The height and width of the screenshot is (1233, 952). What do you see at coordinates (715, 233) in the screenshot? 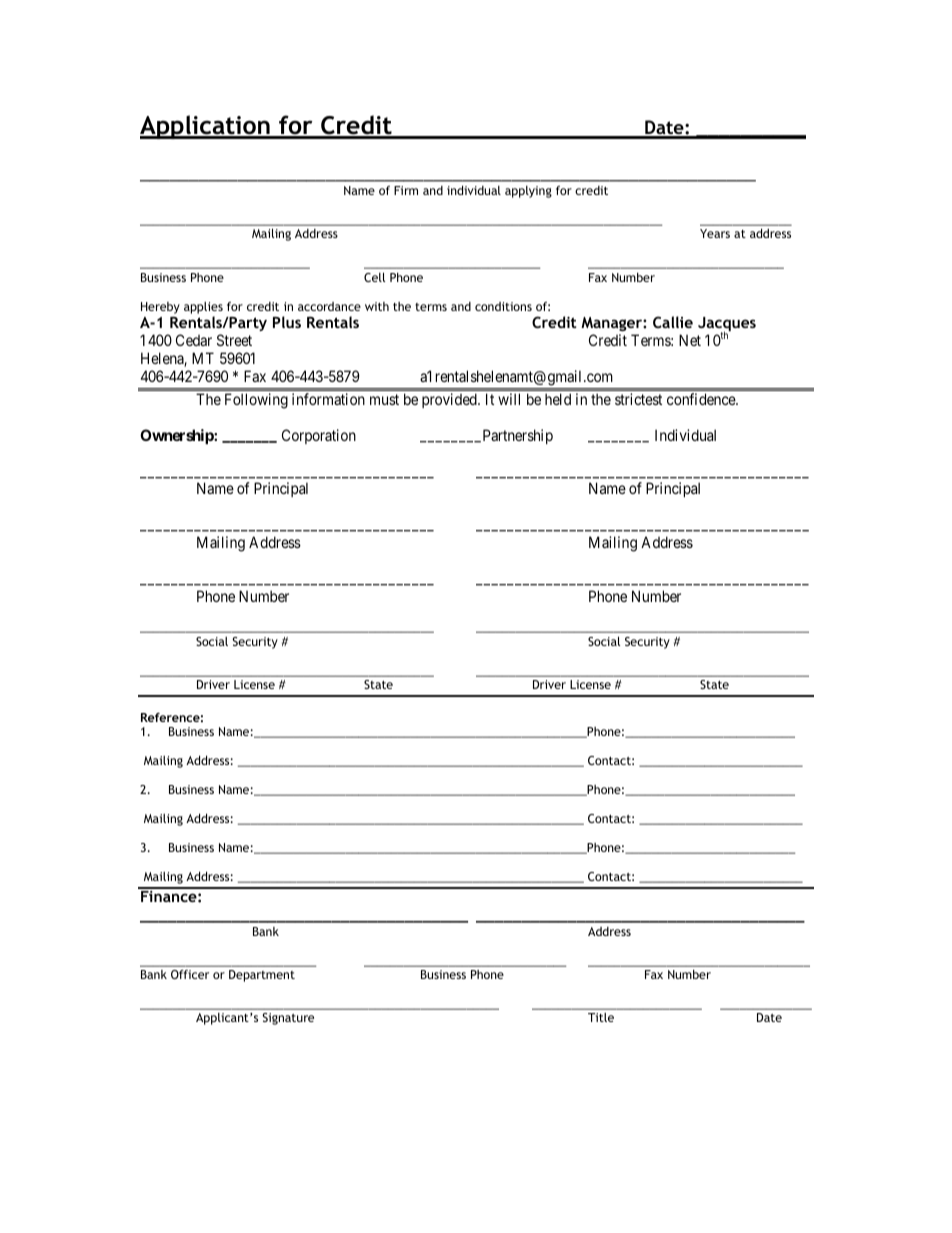
I see `Years` at bounding box center [715, 233].
